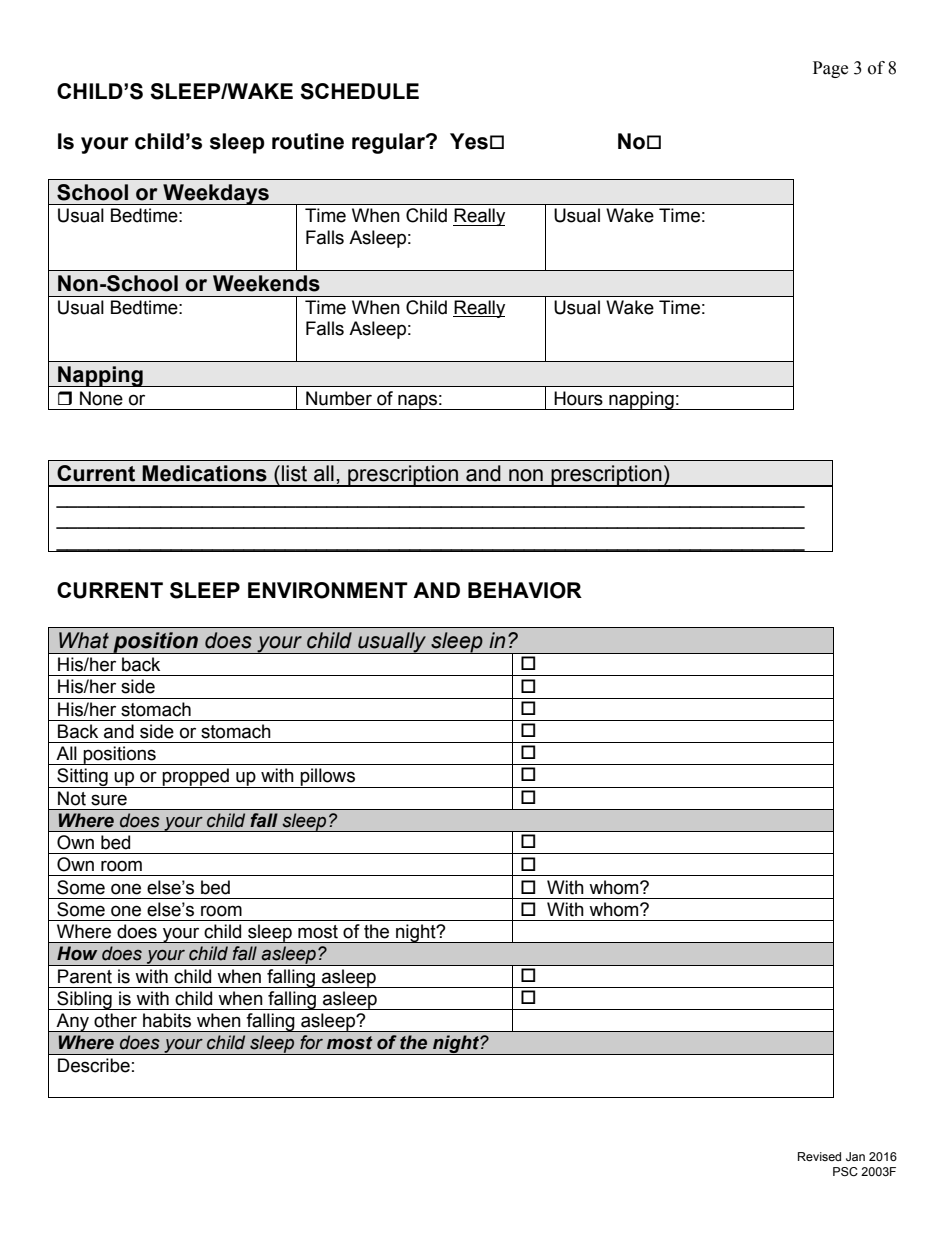 The width and height of the screenshot is (952, 1233). Describe the element at coordinates (819, 1156) in the screenshot. I see `Revised` at that location.
